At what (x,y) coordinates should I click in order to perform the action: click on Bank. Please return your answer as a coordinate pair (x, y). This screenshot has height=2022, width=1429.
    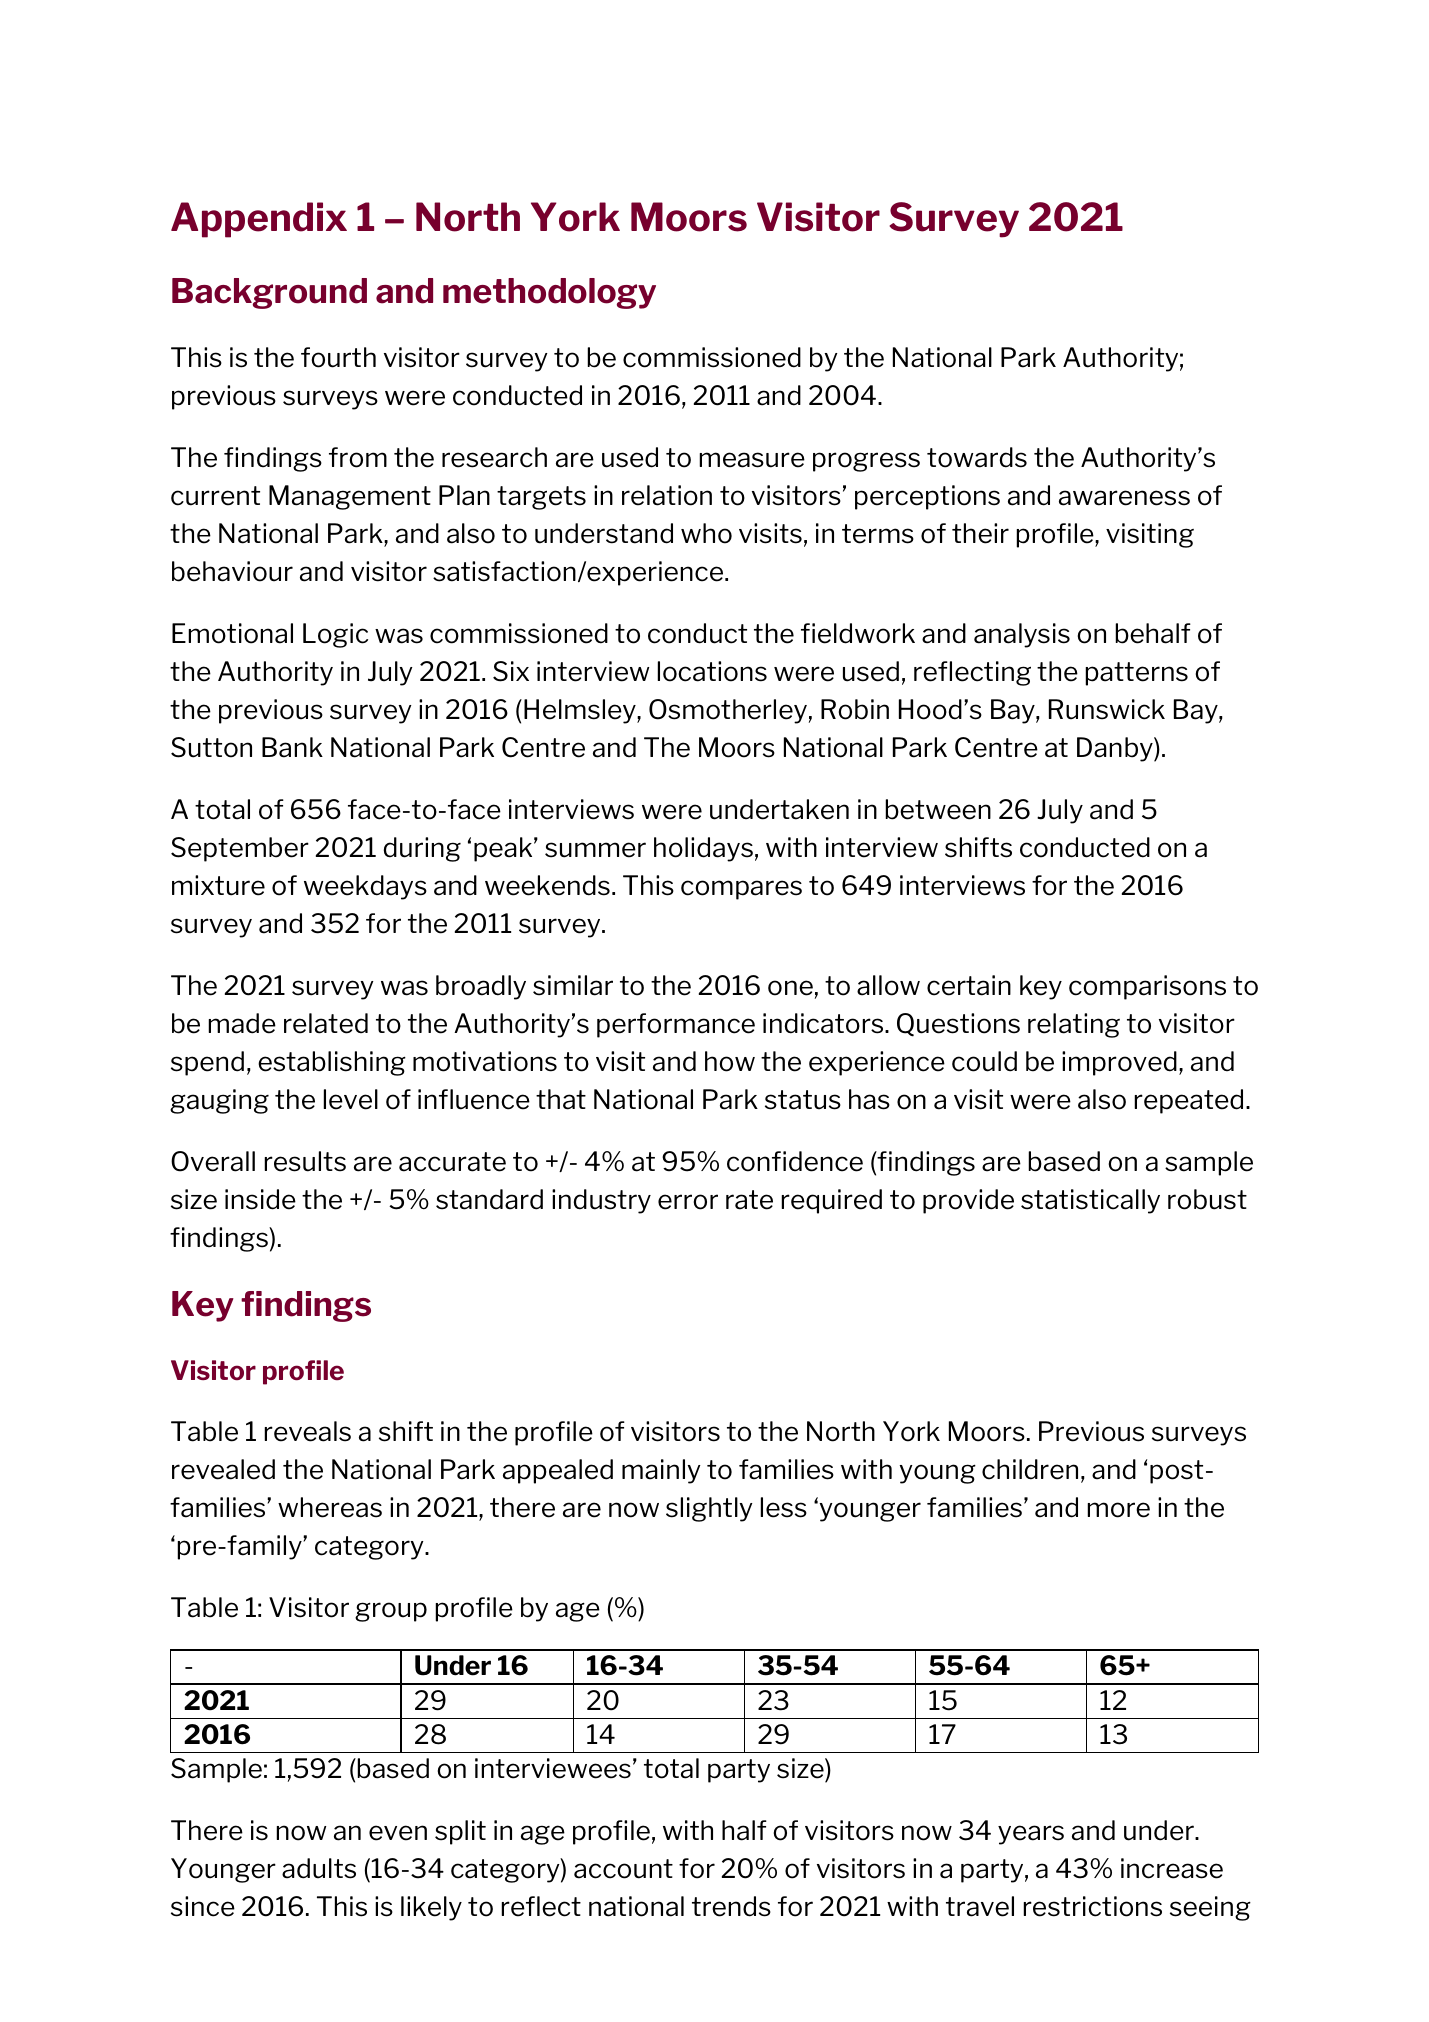
    Looking at the image, I should click on (292, 747).
